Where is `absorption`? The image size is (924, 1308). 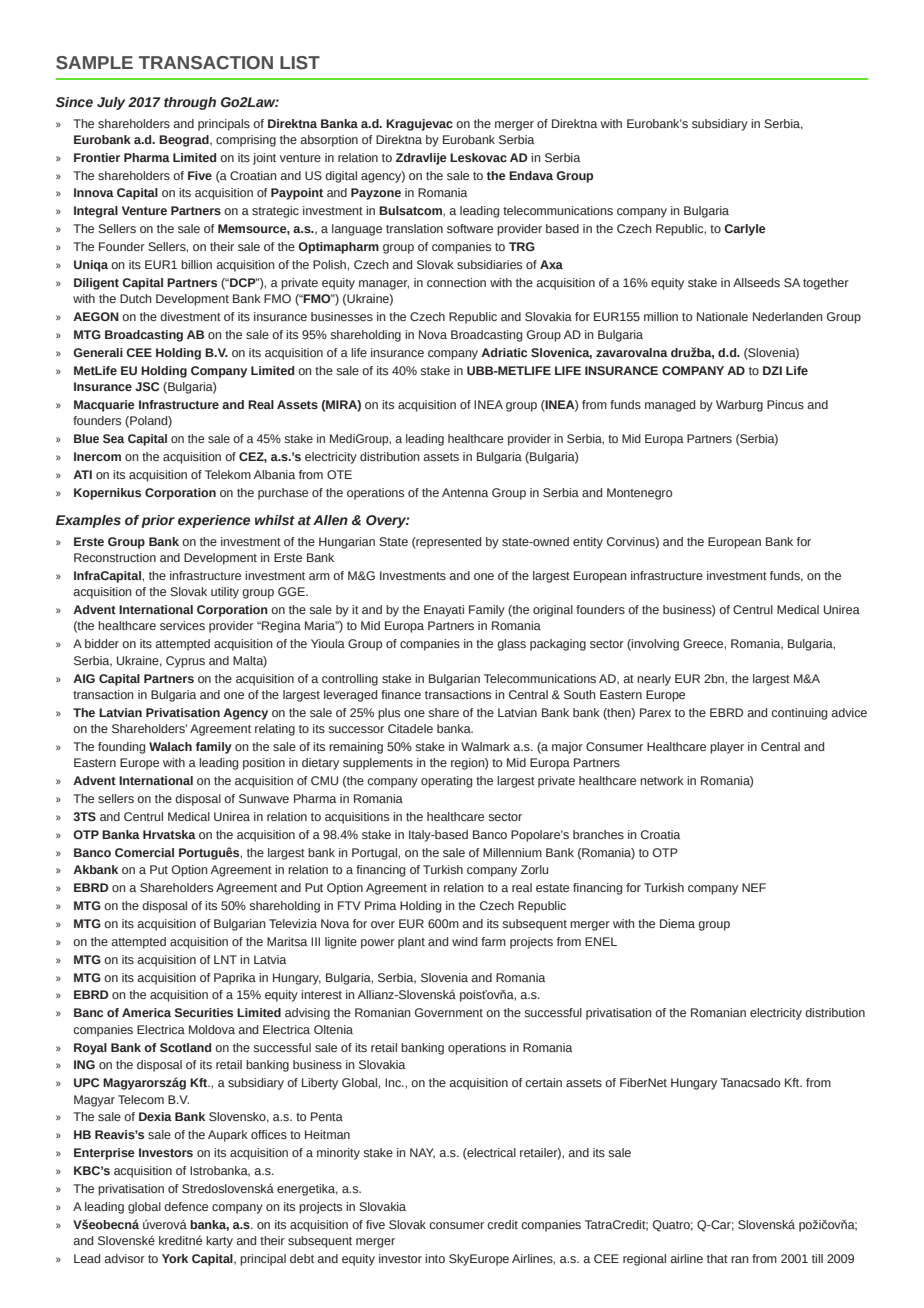 absorption is located at coordinates (329, 141).
